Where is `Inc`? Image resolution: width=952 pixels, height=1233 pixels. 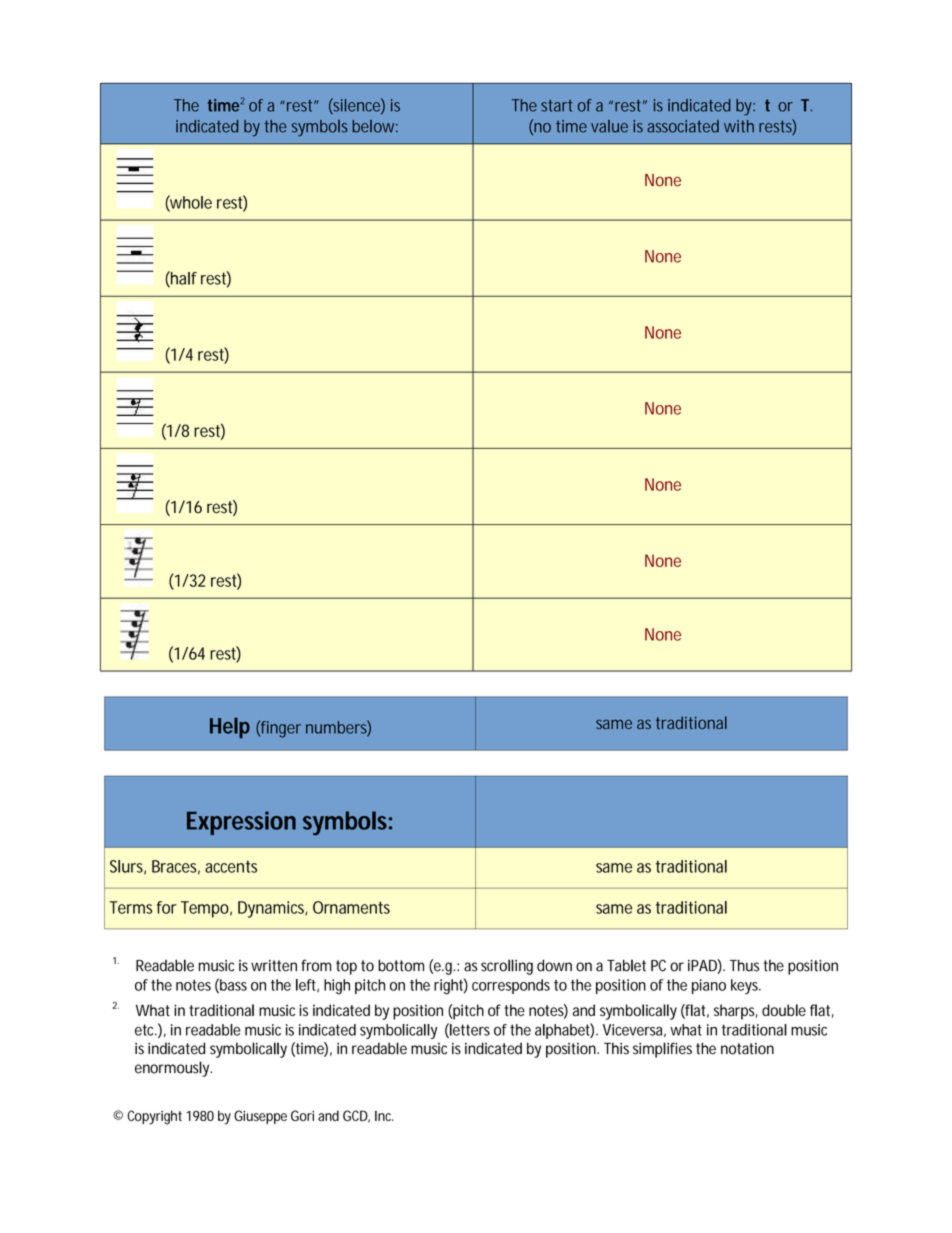
Inc is located at coordinates (384, 1115).
